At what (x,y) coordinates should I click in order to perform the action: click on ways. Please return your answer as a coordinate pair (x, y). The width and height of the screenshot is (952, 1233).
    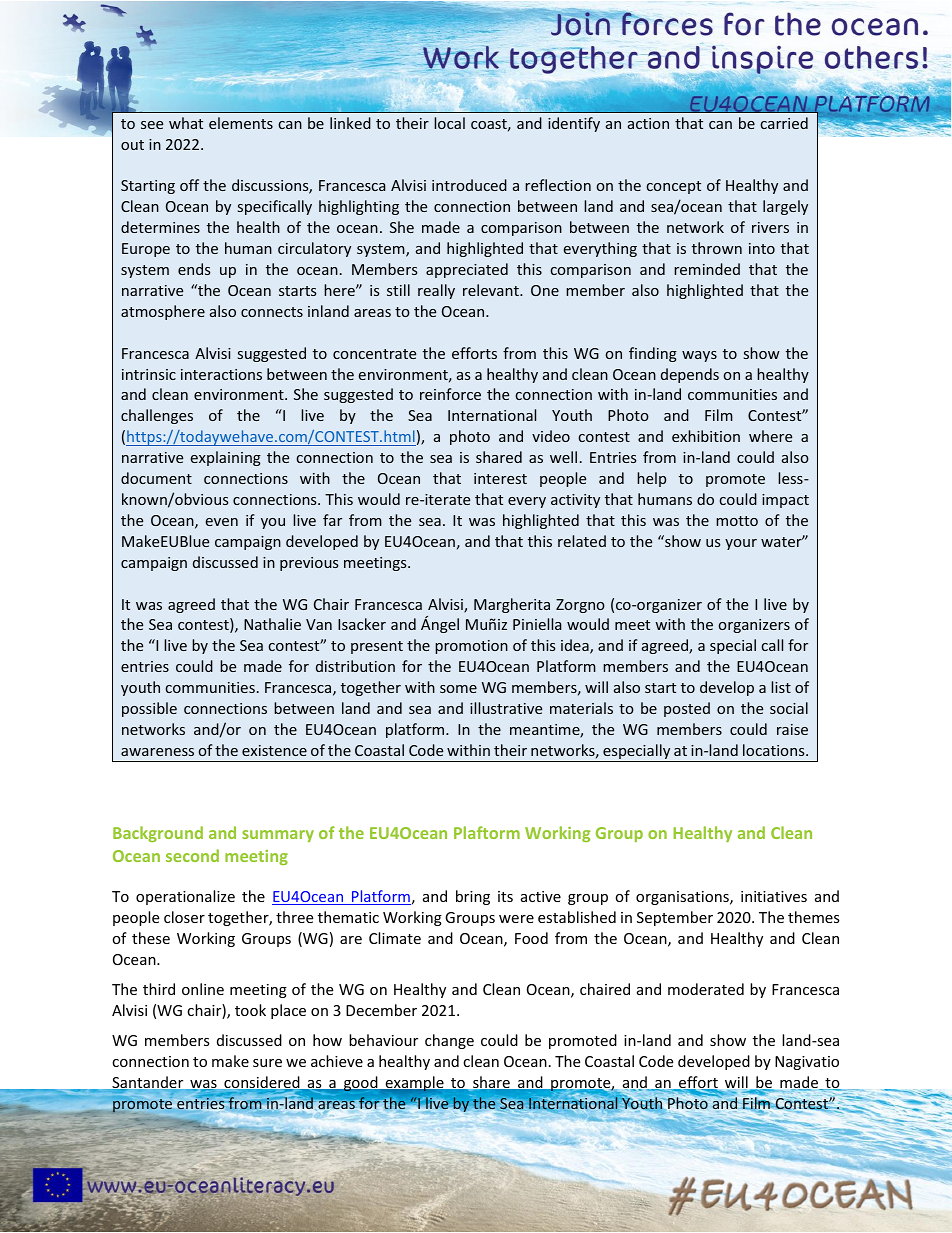
    Looking at the image, I should click on (699, 356).
